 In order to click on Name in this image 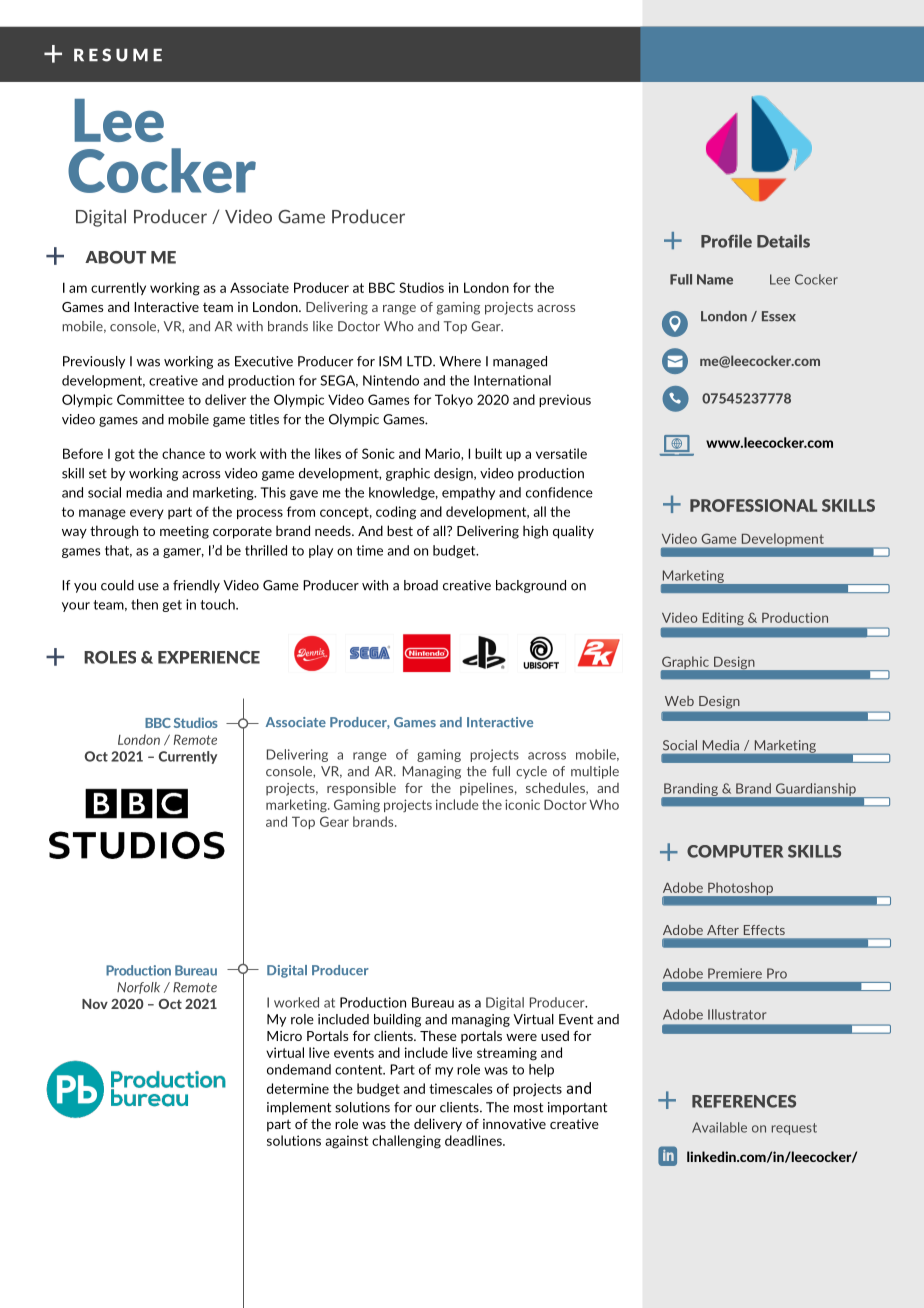, I will do `click(715, 279)`.
